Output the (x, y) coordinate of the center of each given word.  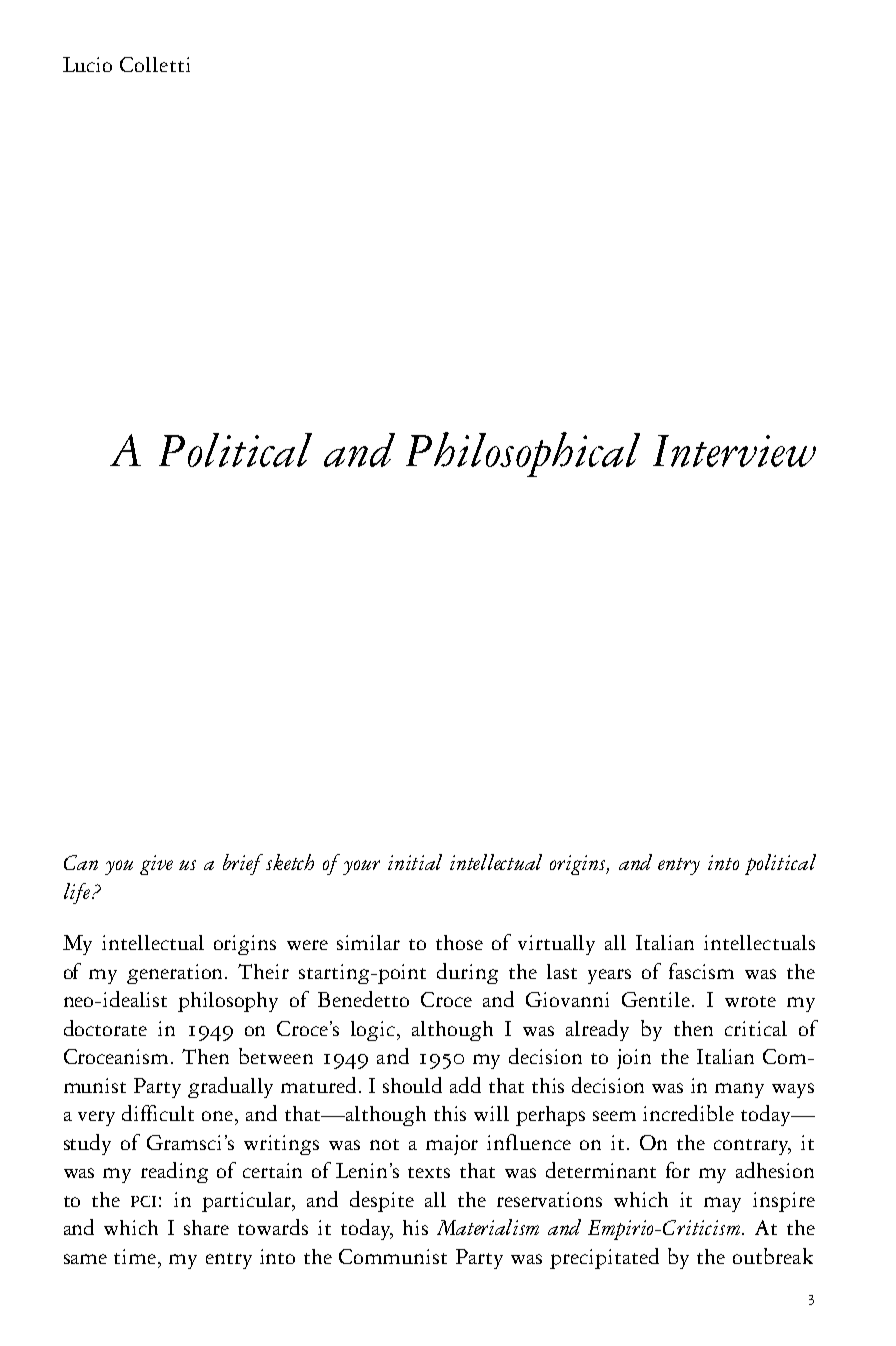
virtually (556, 945)
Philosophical (523, 454)
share (206, 1227)
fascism (701, 971)
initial (415, 862)
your (361, 867)
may (722, 1204)
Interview (734, 451)
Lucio (87, 64)
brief (243, 864)
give (156, 865)
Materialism (488, 1227)
